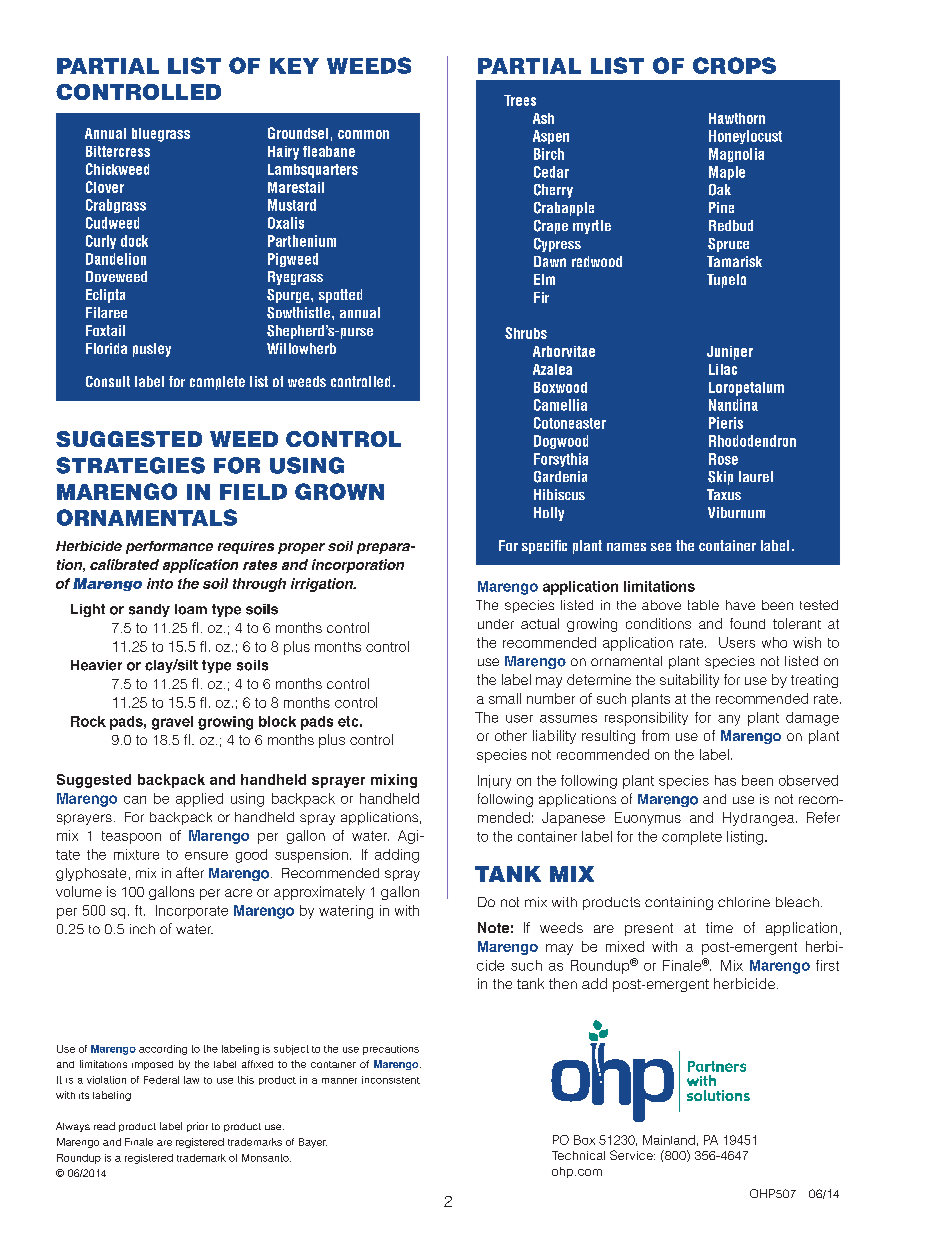 This screenshot has width=952, height=1233. What do you see at coordinates (496, 624) in the screenshot?
I see `under` at bounding box center [496, 624].
